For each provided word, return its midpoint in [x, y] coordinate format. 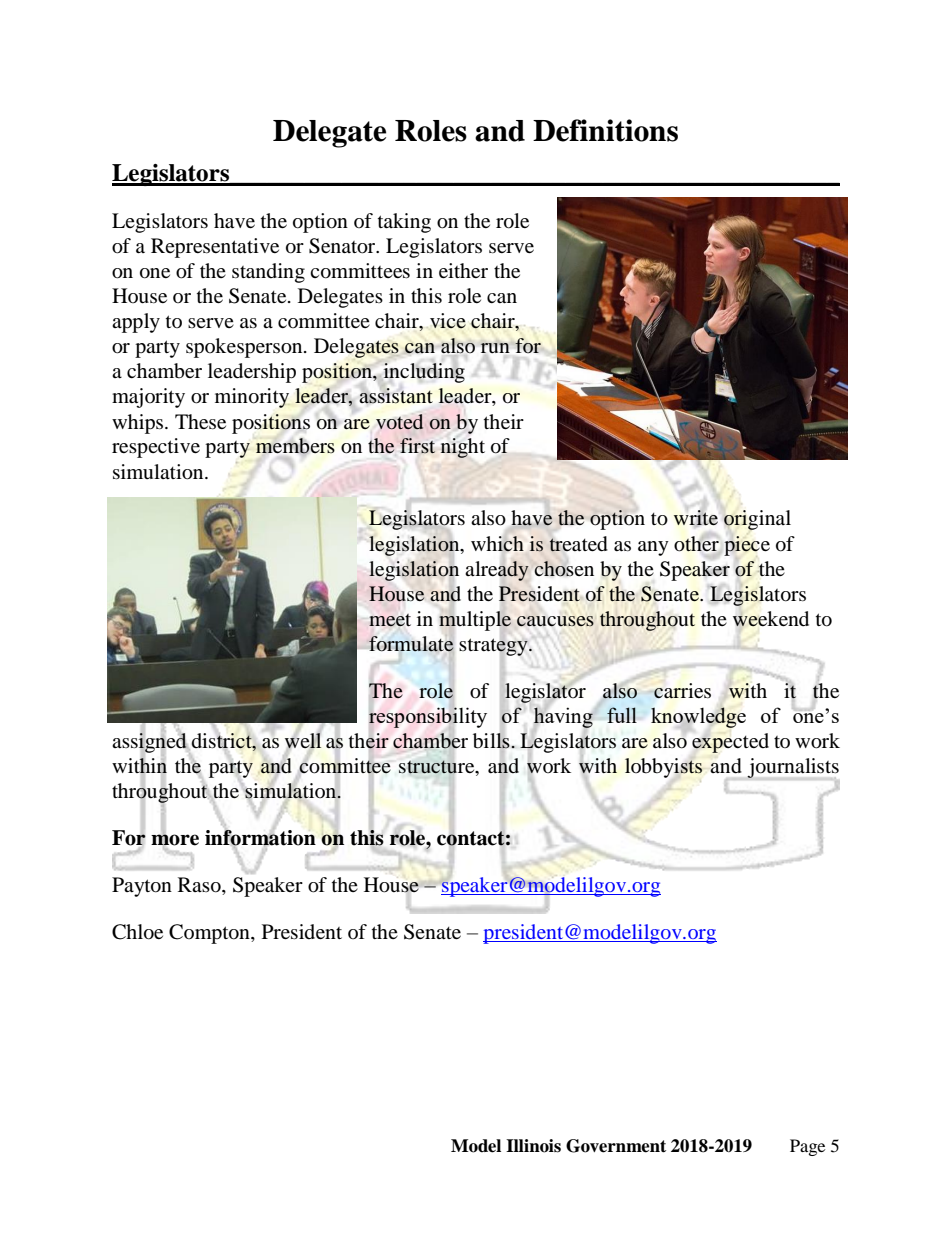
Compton [210, 934]
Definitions [605, 130]
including [423, 374]
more [175, 840]
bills [492, 739]
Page [807, 1147]
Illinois [533, 1146]
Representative [215, 248]
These [200, 421]
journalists [793, 769]
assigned [150, 742]
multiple [475, 620]
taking [404, 223]
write [696, 518]
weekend [771, 619]
